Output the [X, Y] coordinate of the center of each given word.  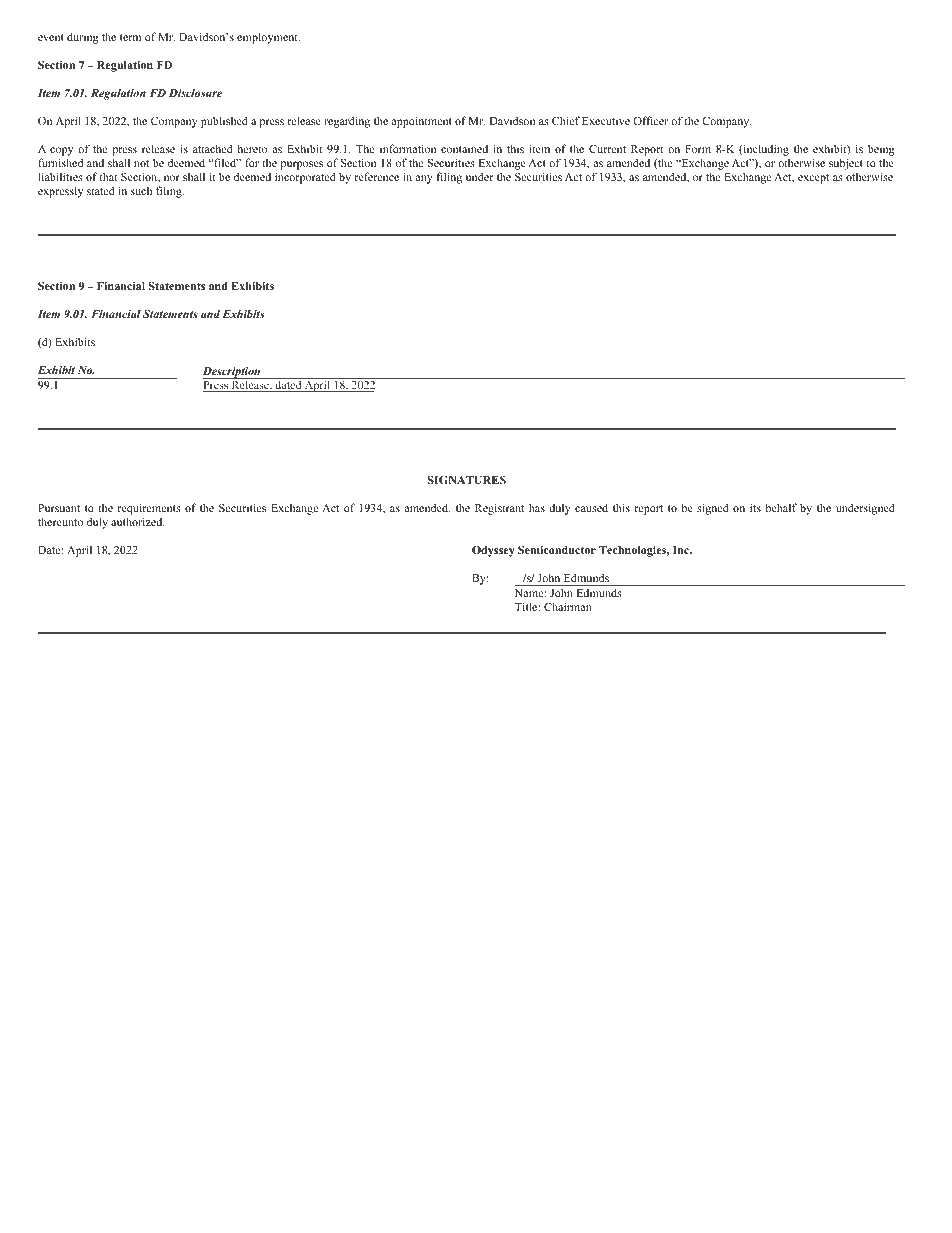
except [813, 179]
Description [233, 373]
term [130, 37]
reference [377, 176]
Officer [650, 120]
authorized [138, 521]
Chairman [568, 606]
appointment [421, 122]
